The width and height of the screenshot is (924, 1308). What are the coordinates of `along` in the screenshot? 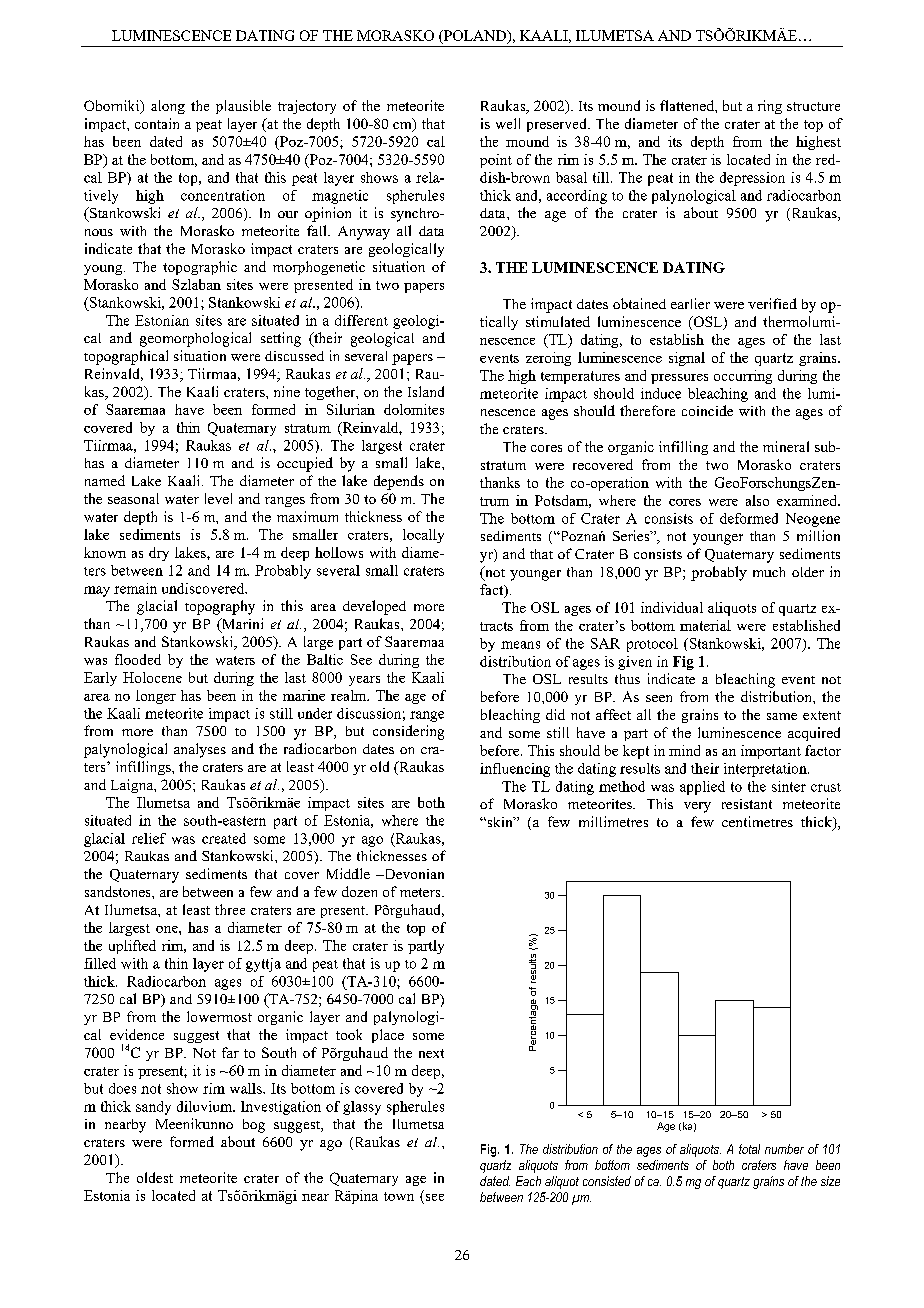 It's located at (168, 107).
